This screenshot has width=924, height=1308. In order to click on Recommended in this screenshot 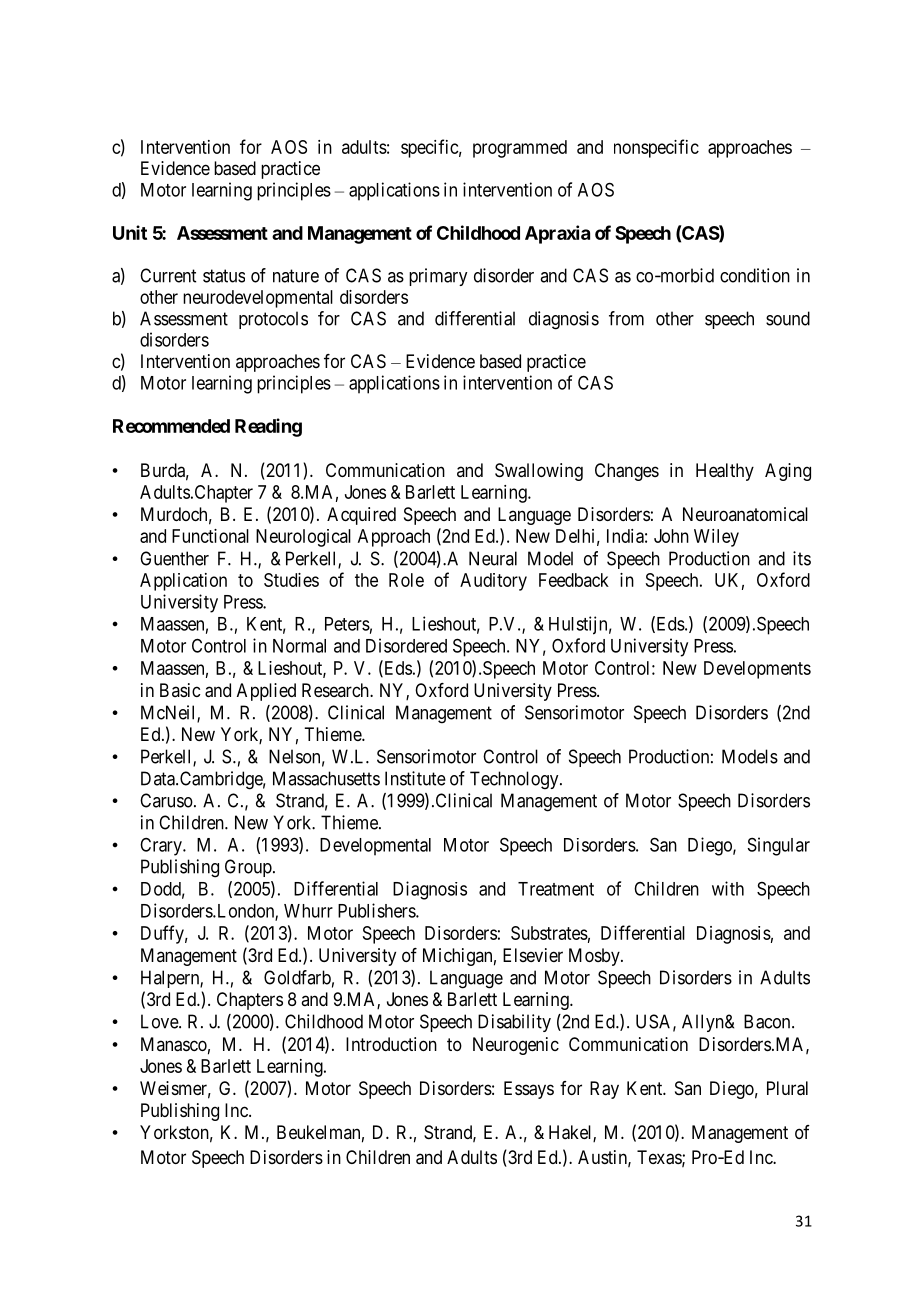, I will do `click(171, 426)`.
